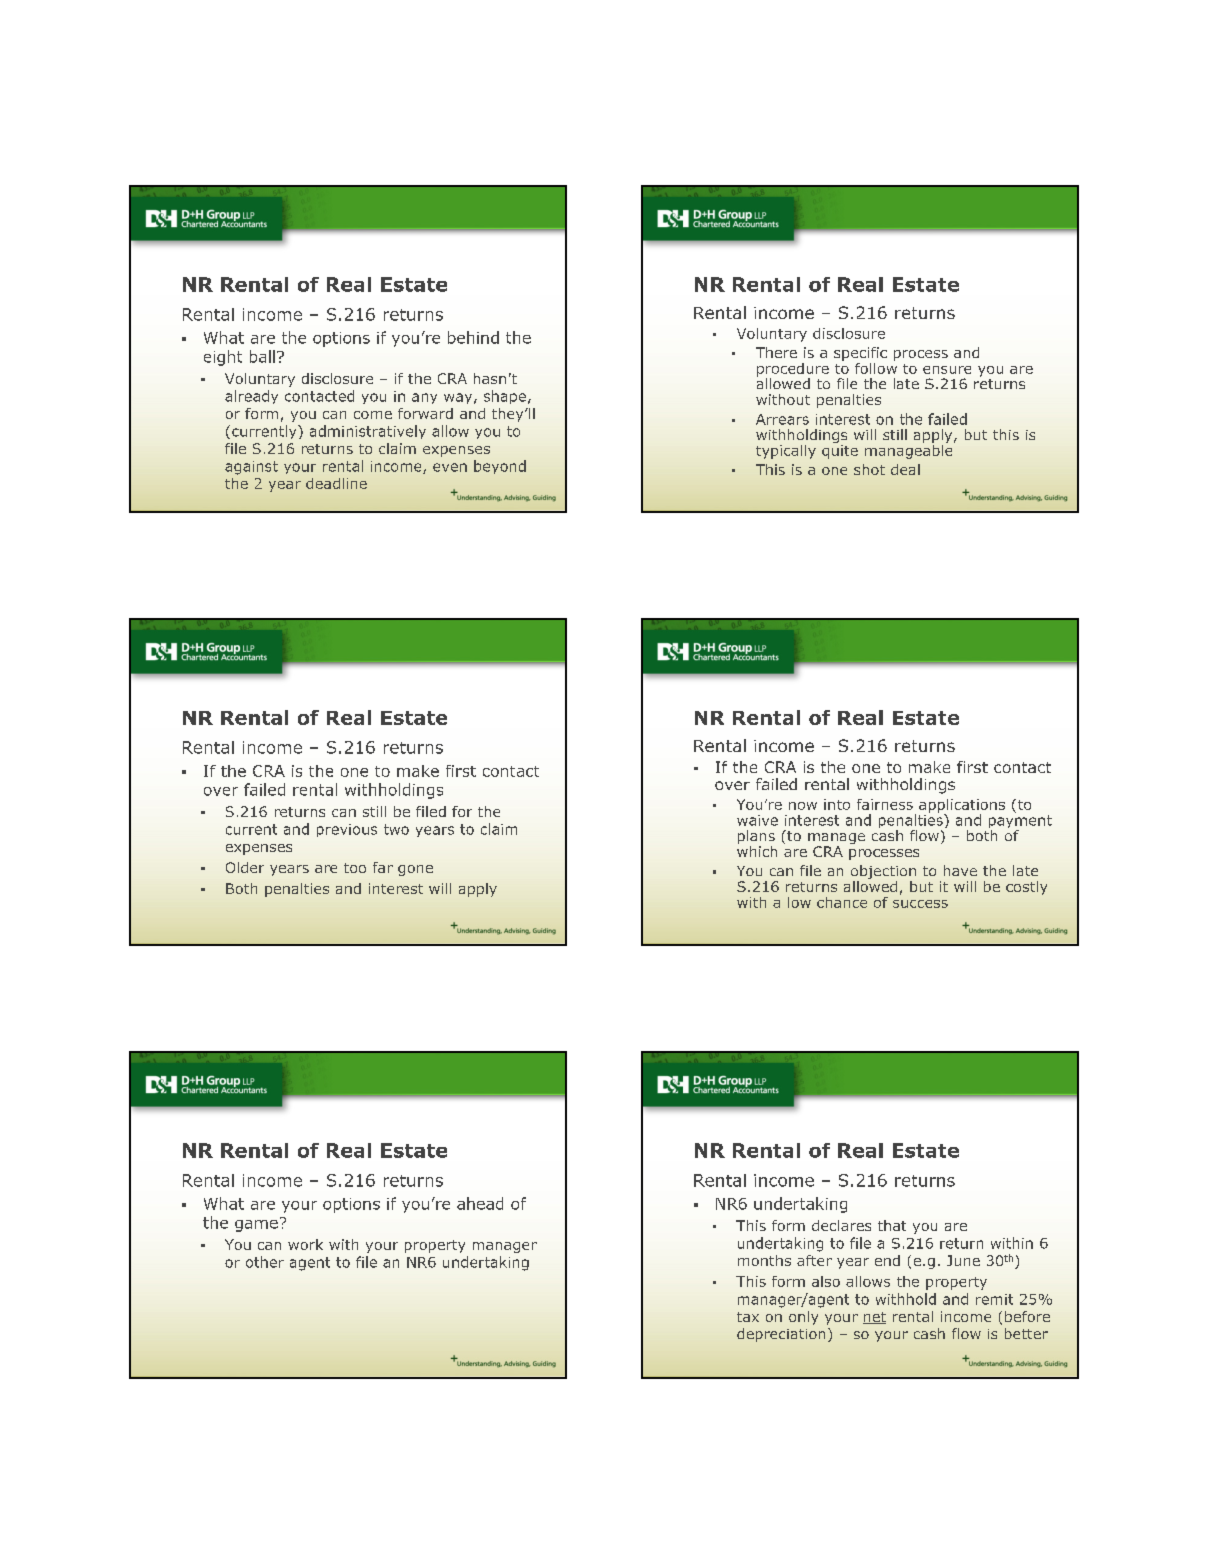 Image resolution: width=1208 pixels, height=1564 pixels. Describe the element at coordinates (505, 397) in the document. I see `shape` at that location.
